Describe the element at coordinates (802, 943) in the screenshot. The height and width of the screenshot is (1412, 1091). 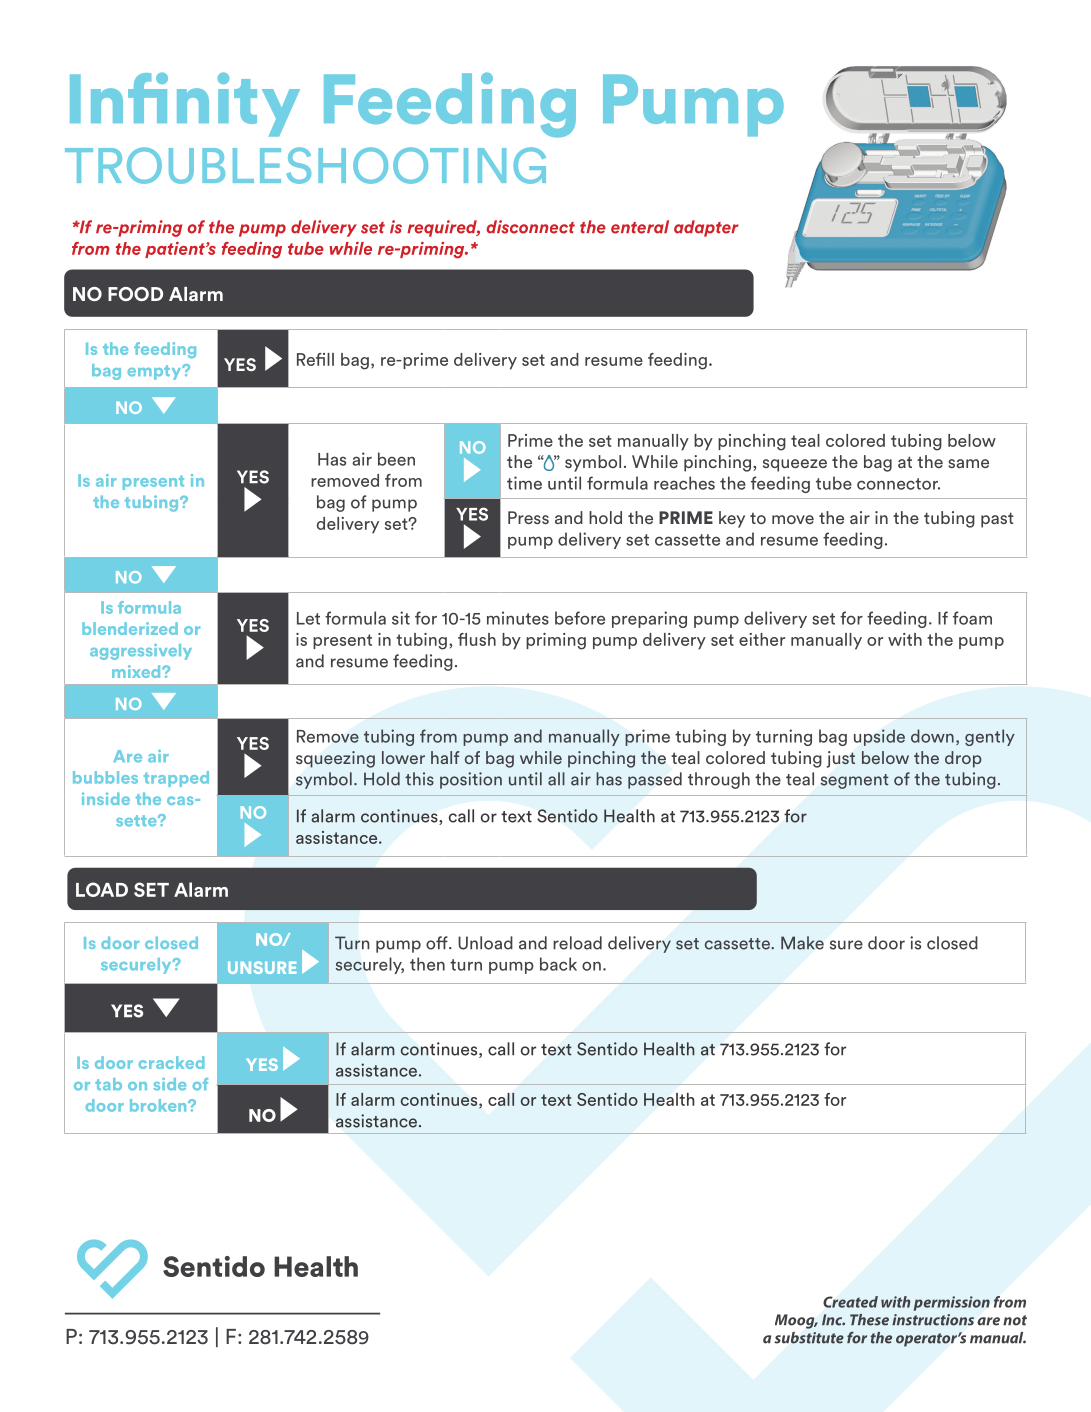
I see `Make` at that location.
